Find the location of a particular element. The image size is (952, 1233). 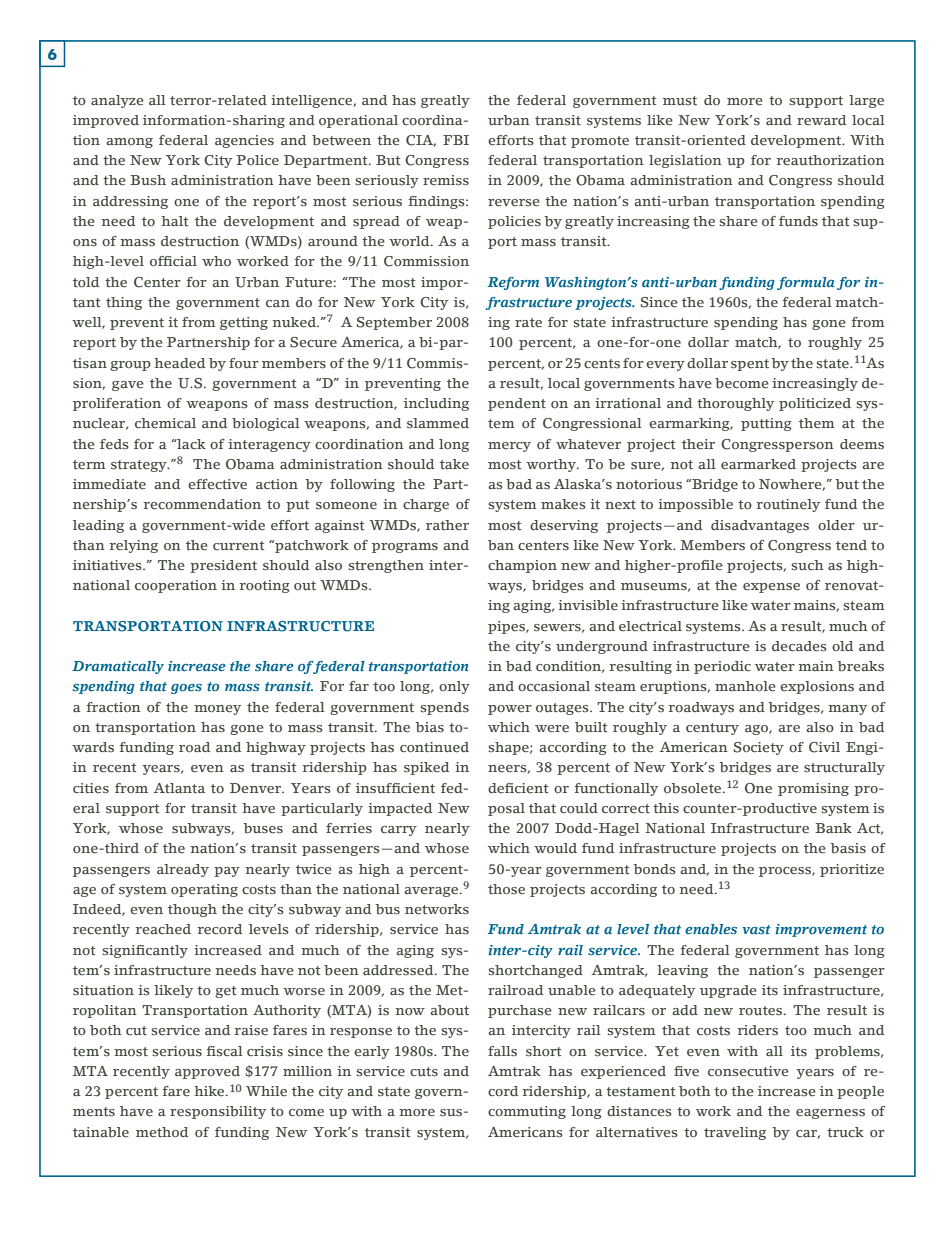

spent is located at coordinates (750, 365).
